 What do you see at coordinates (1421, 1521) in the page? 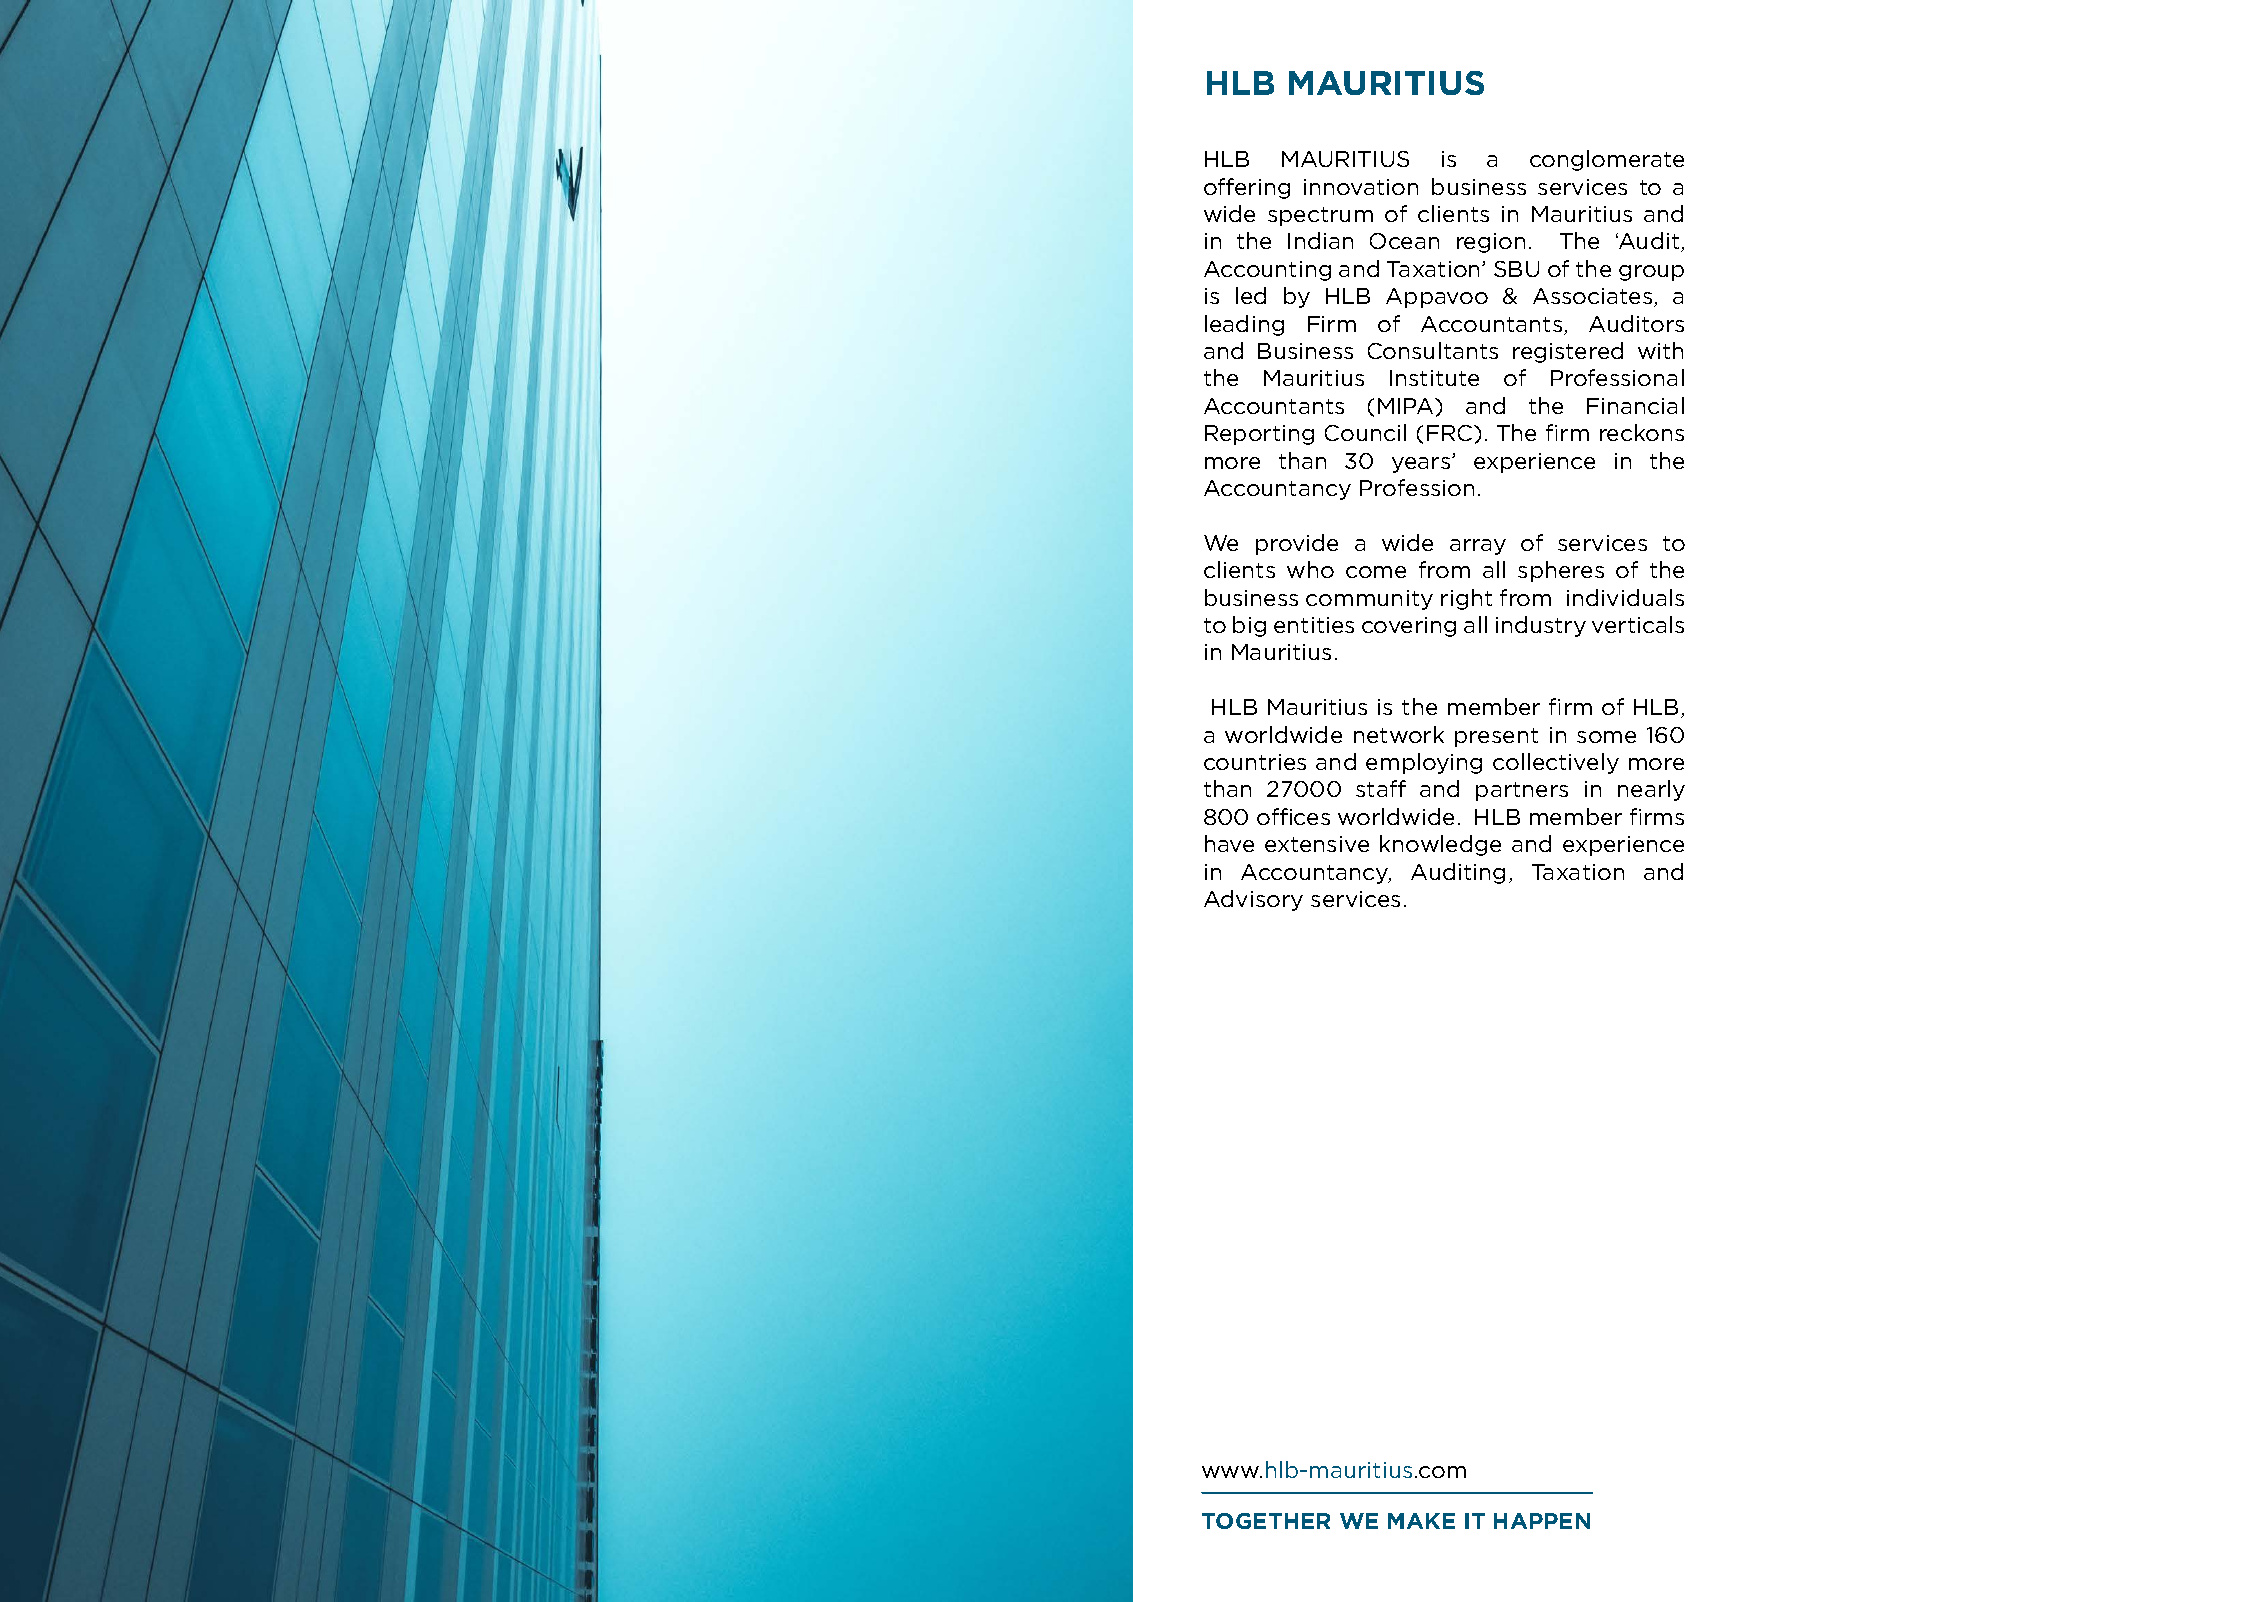
I see `MAKE` at bounding box center [1421, 1521].
